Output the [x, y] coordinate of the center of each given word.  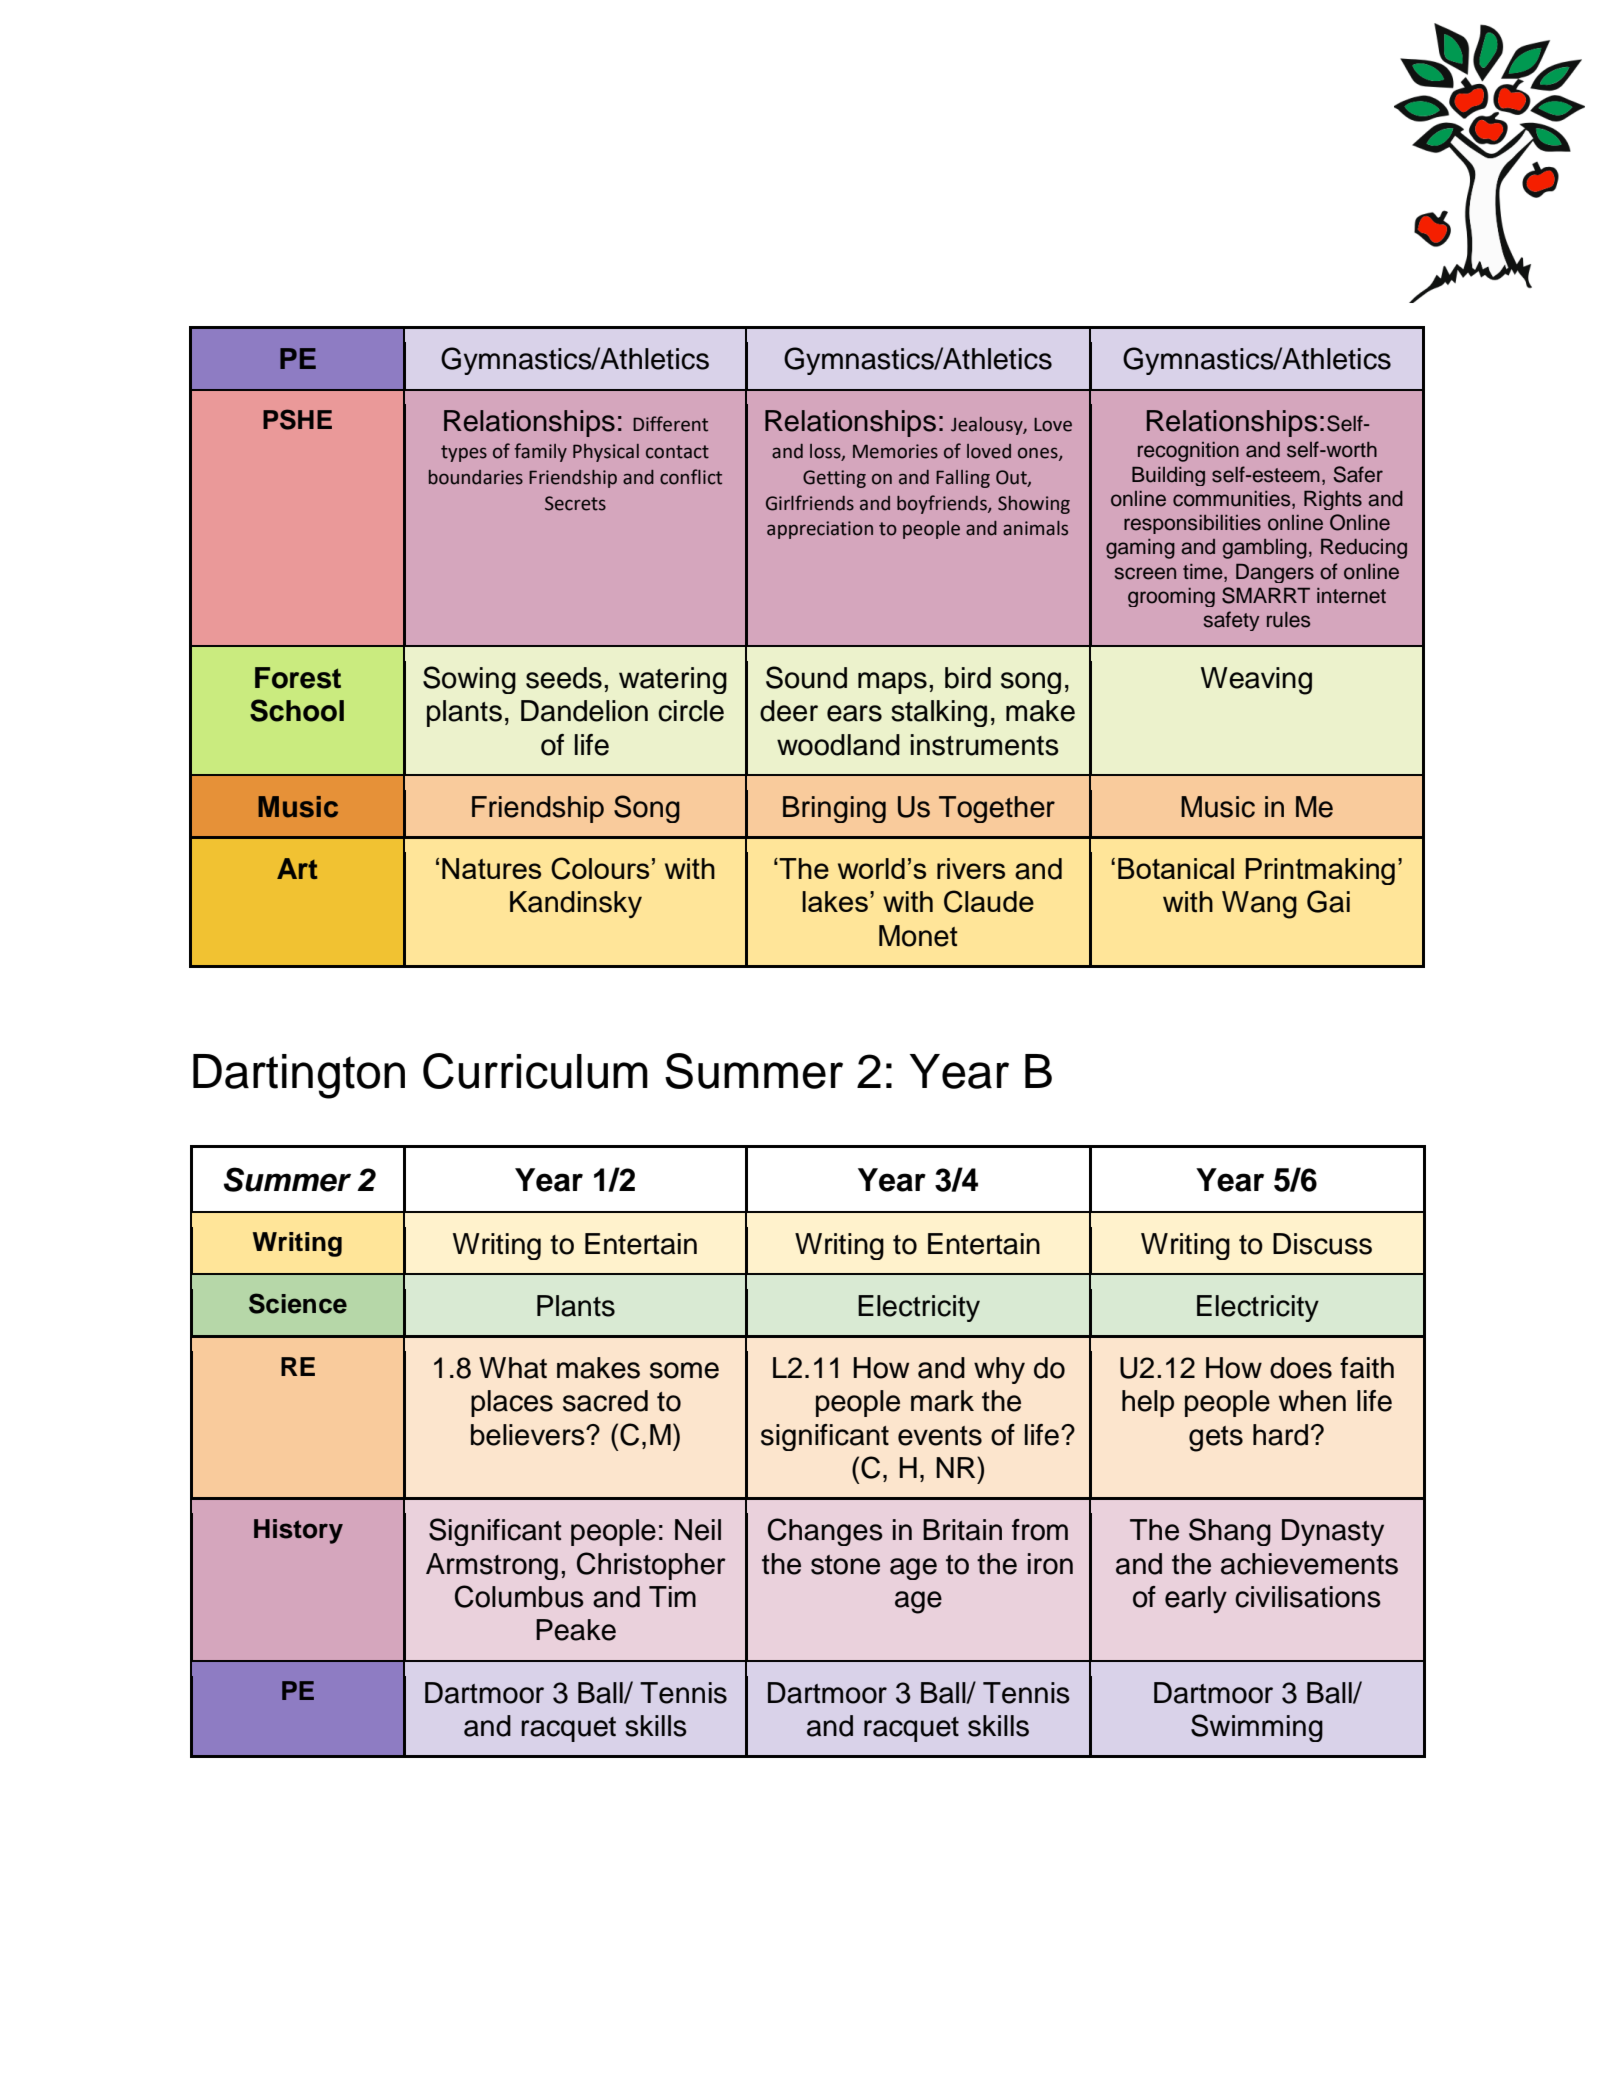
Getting [834, 479]
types [464, 453]
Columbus [519, 1596]
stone [845, 1565]
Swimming [1257, 1728]
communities [1233, 500]
